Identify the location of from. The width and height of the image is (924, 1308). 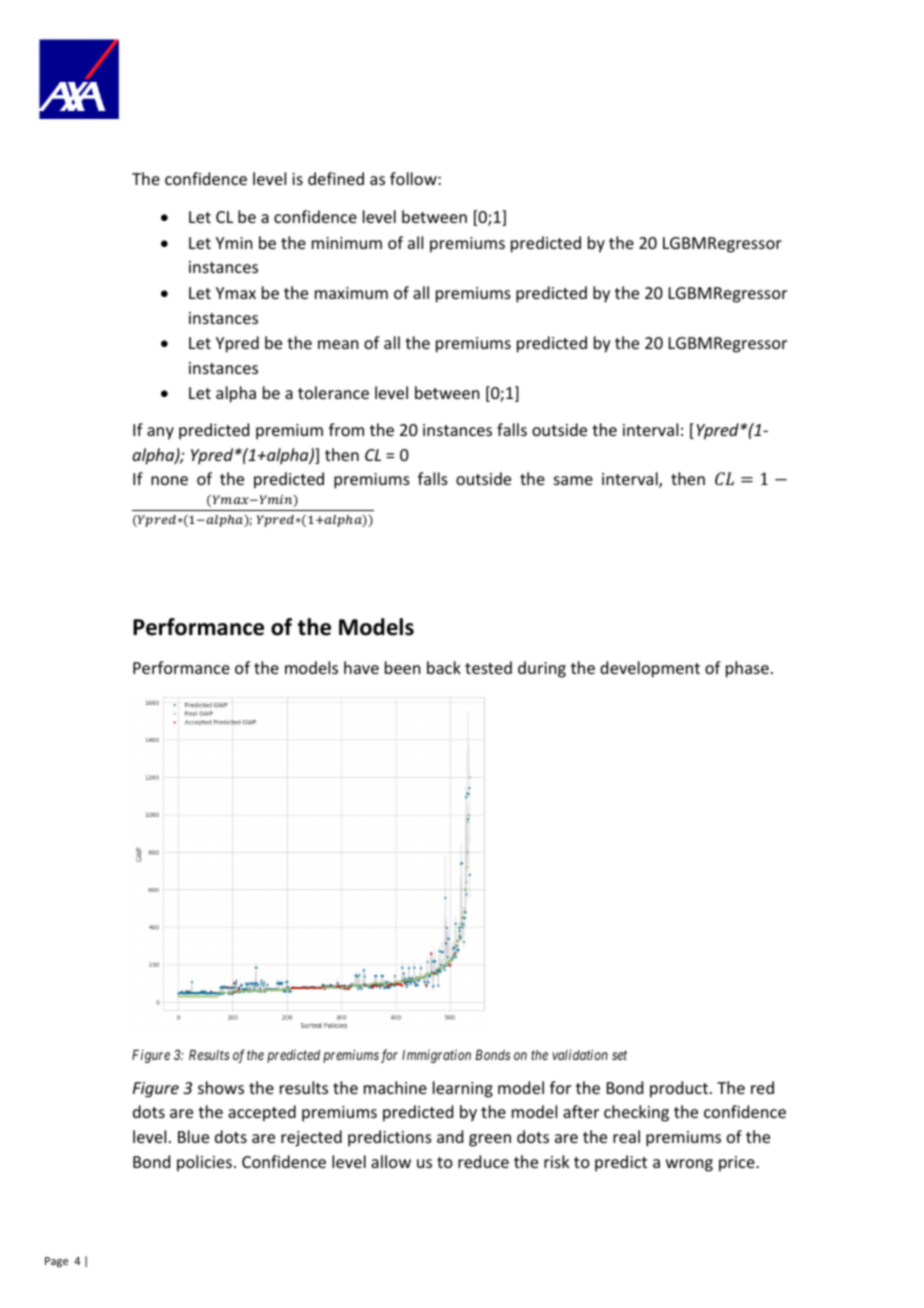
(346, 429).
